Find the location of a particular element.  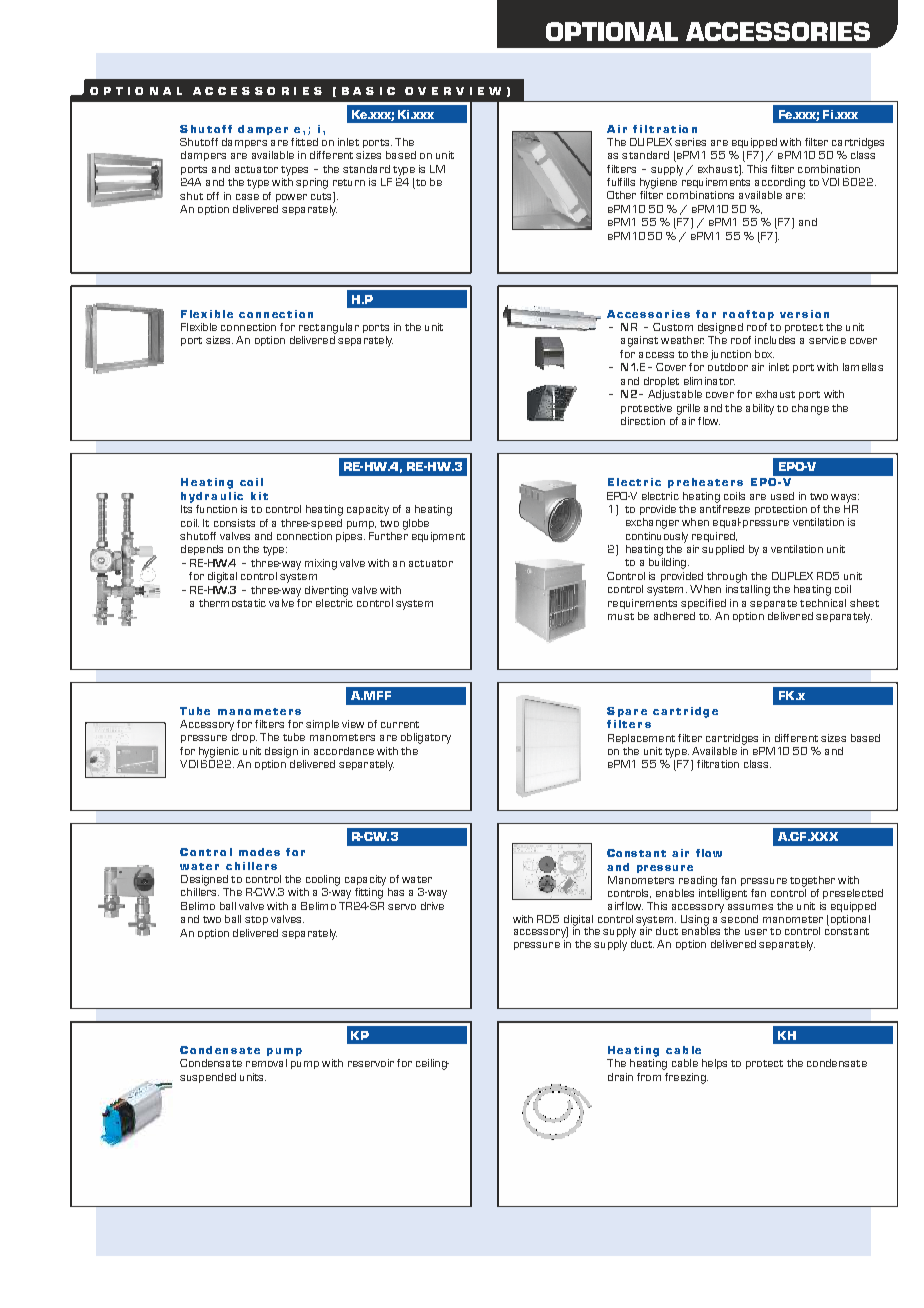

used is located at coordinates (782, 496).
